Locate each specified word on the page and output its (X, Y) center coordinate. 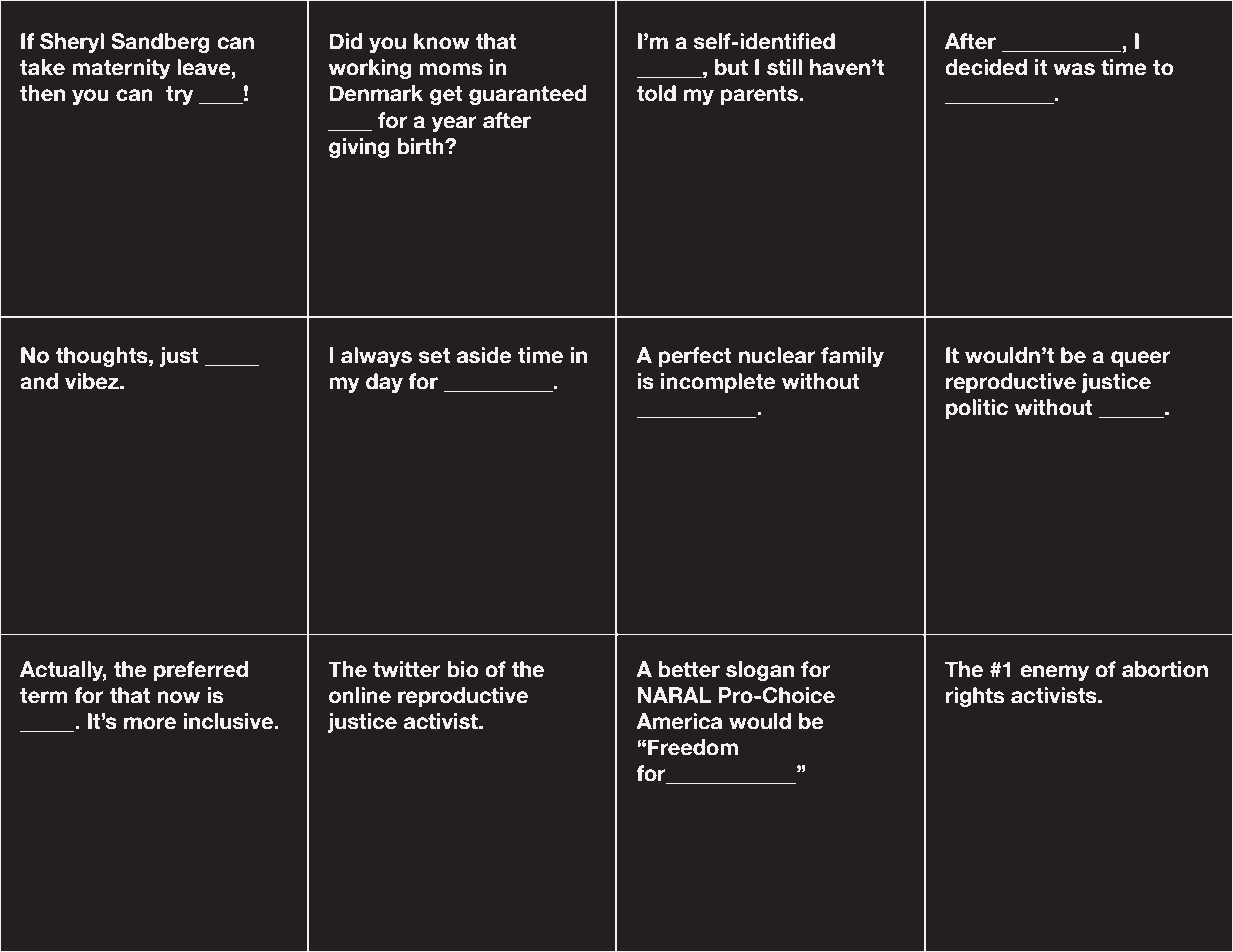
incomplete (718, 383)
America (679, 721)
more (150, 723)
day (384, 383)
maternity (121, 69)
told (656, 93)
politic (977, 409)
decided (986, 67)
